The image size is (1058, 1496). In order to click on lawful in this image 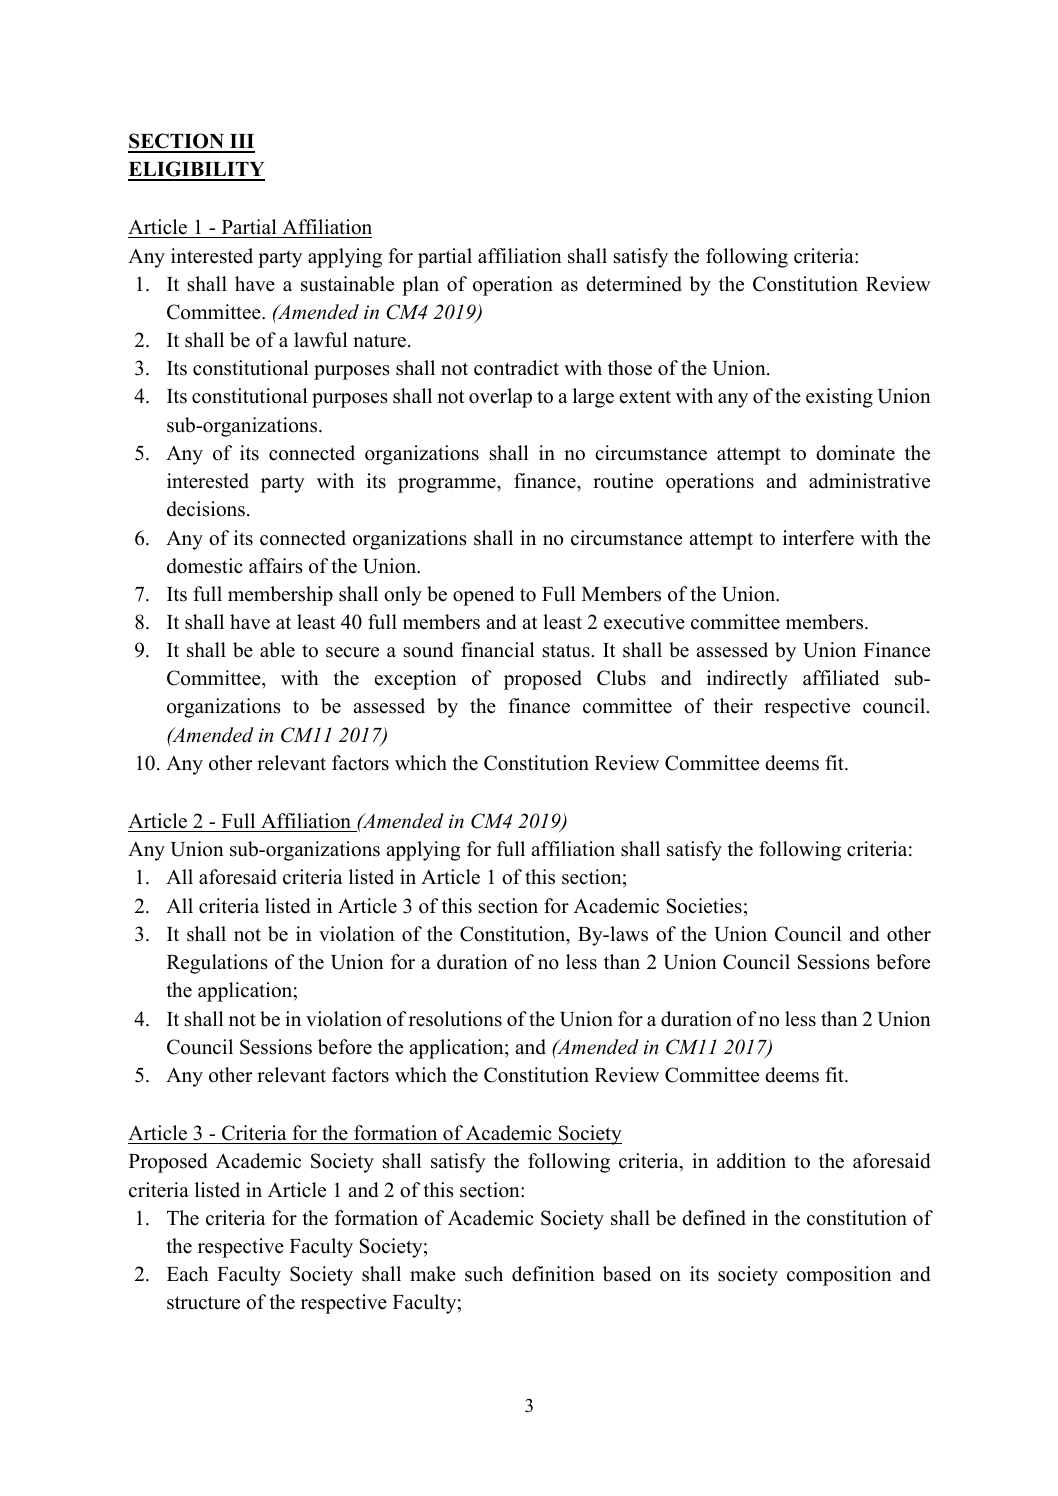, I will do `click(320, 340)`.
